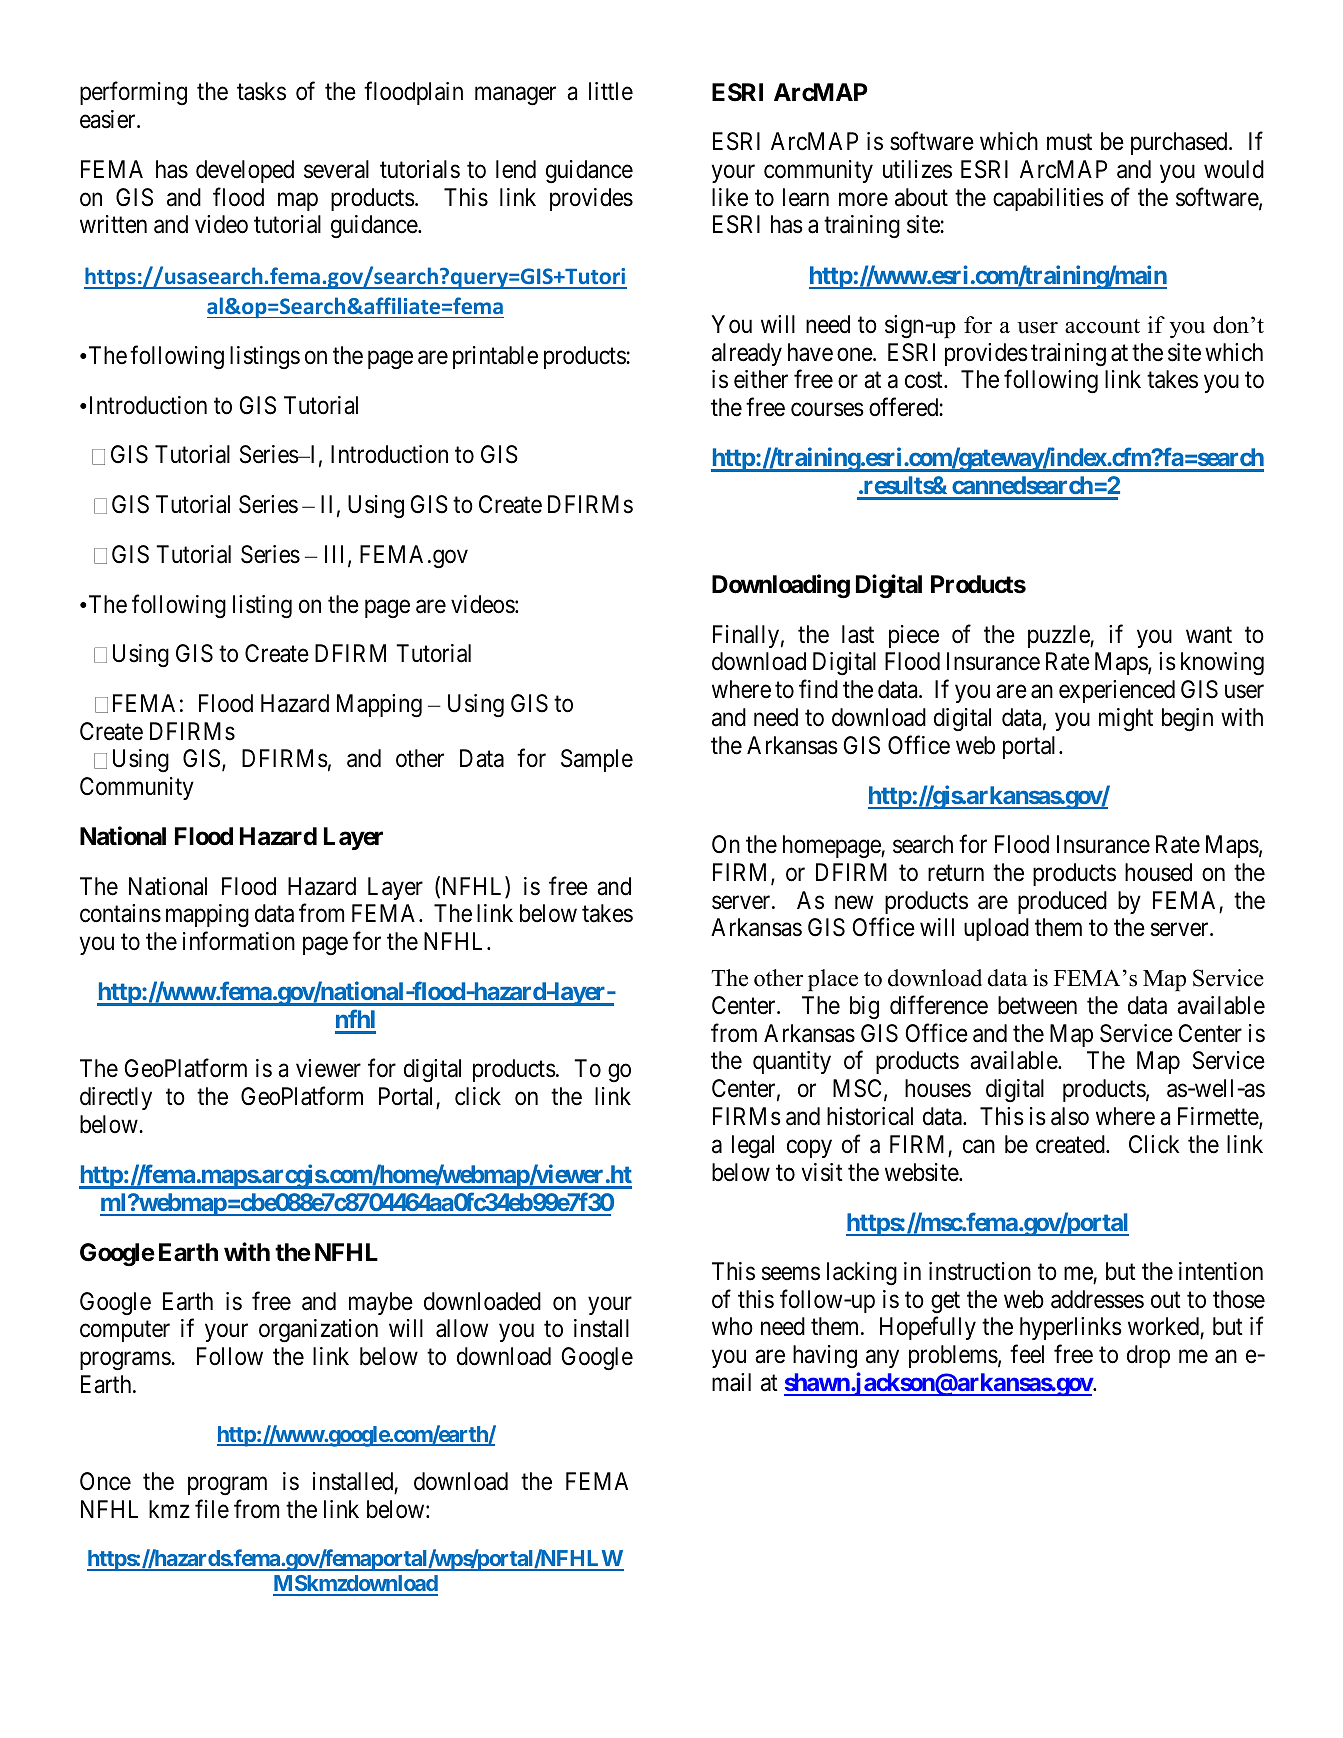  Describe the element at coordinates (1037, 1005) in the document. I see `between` at that location.
